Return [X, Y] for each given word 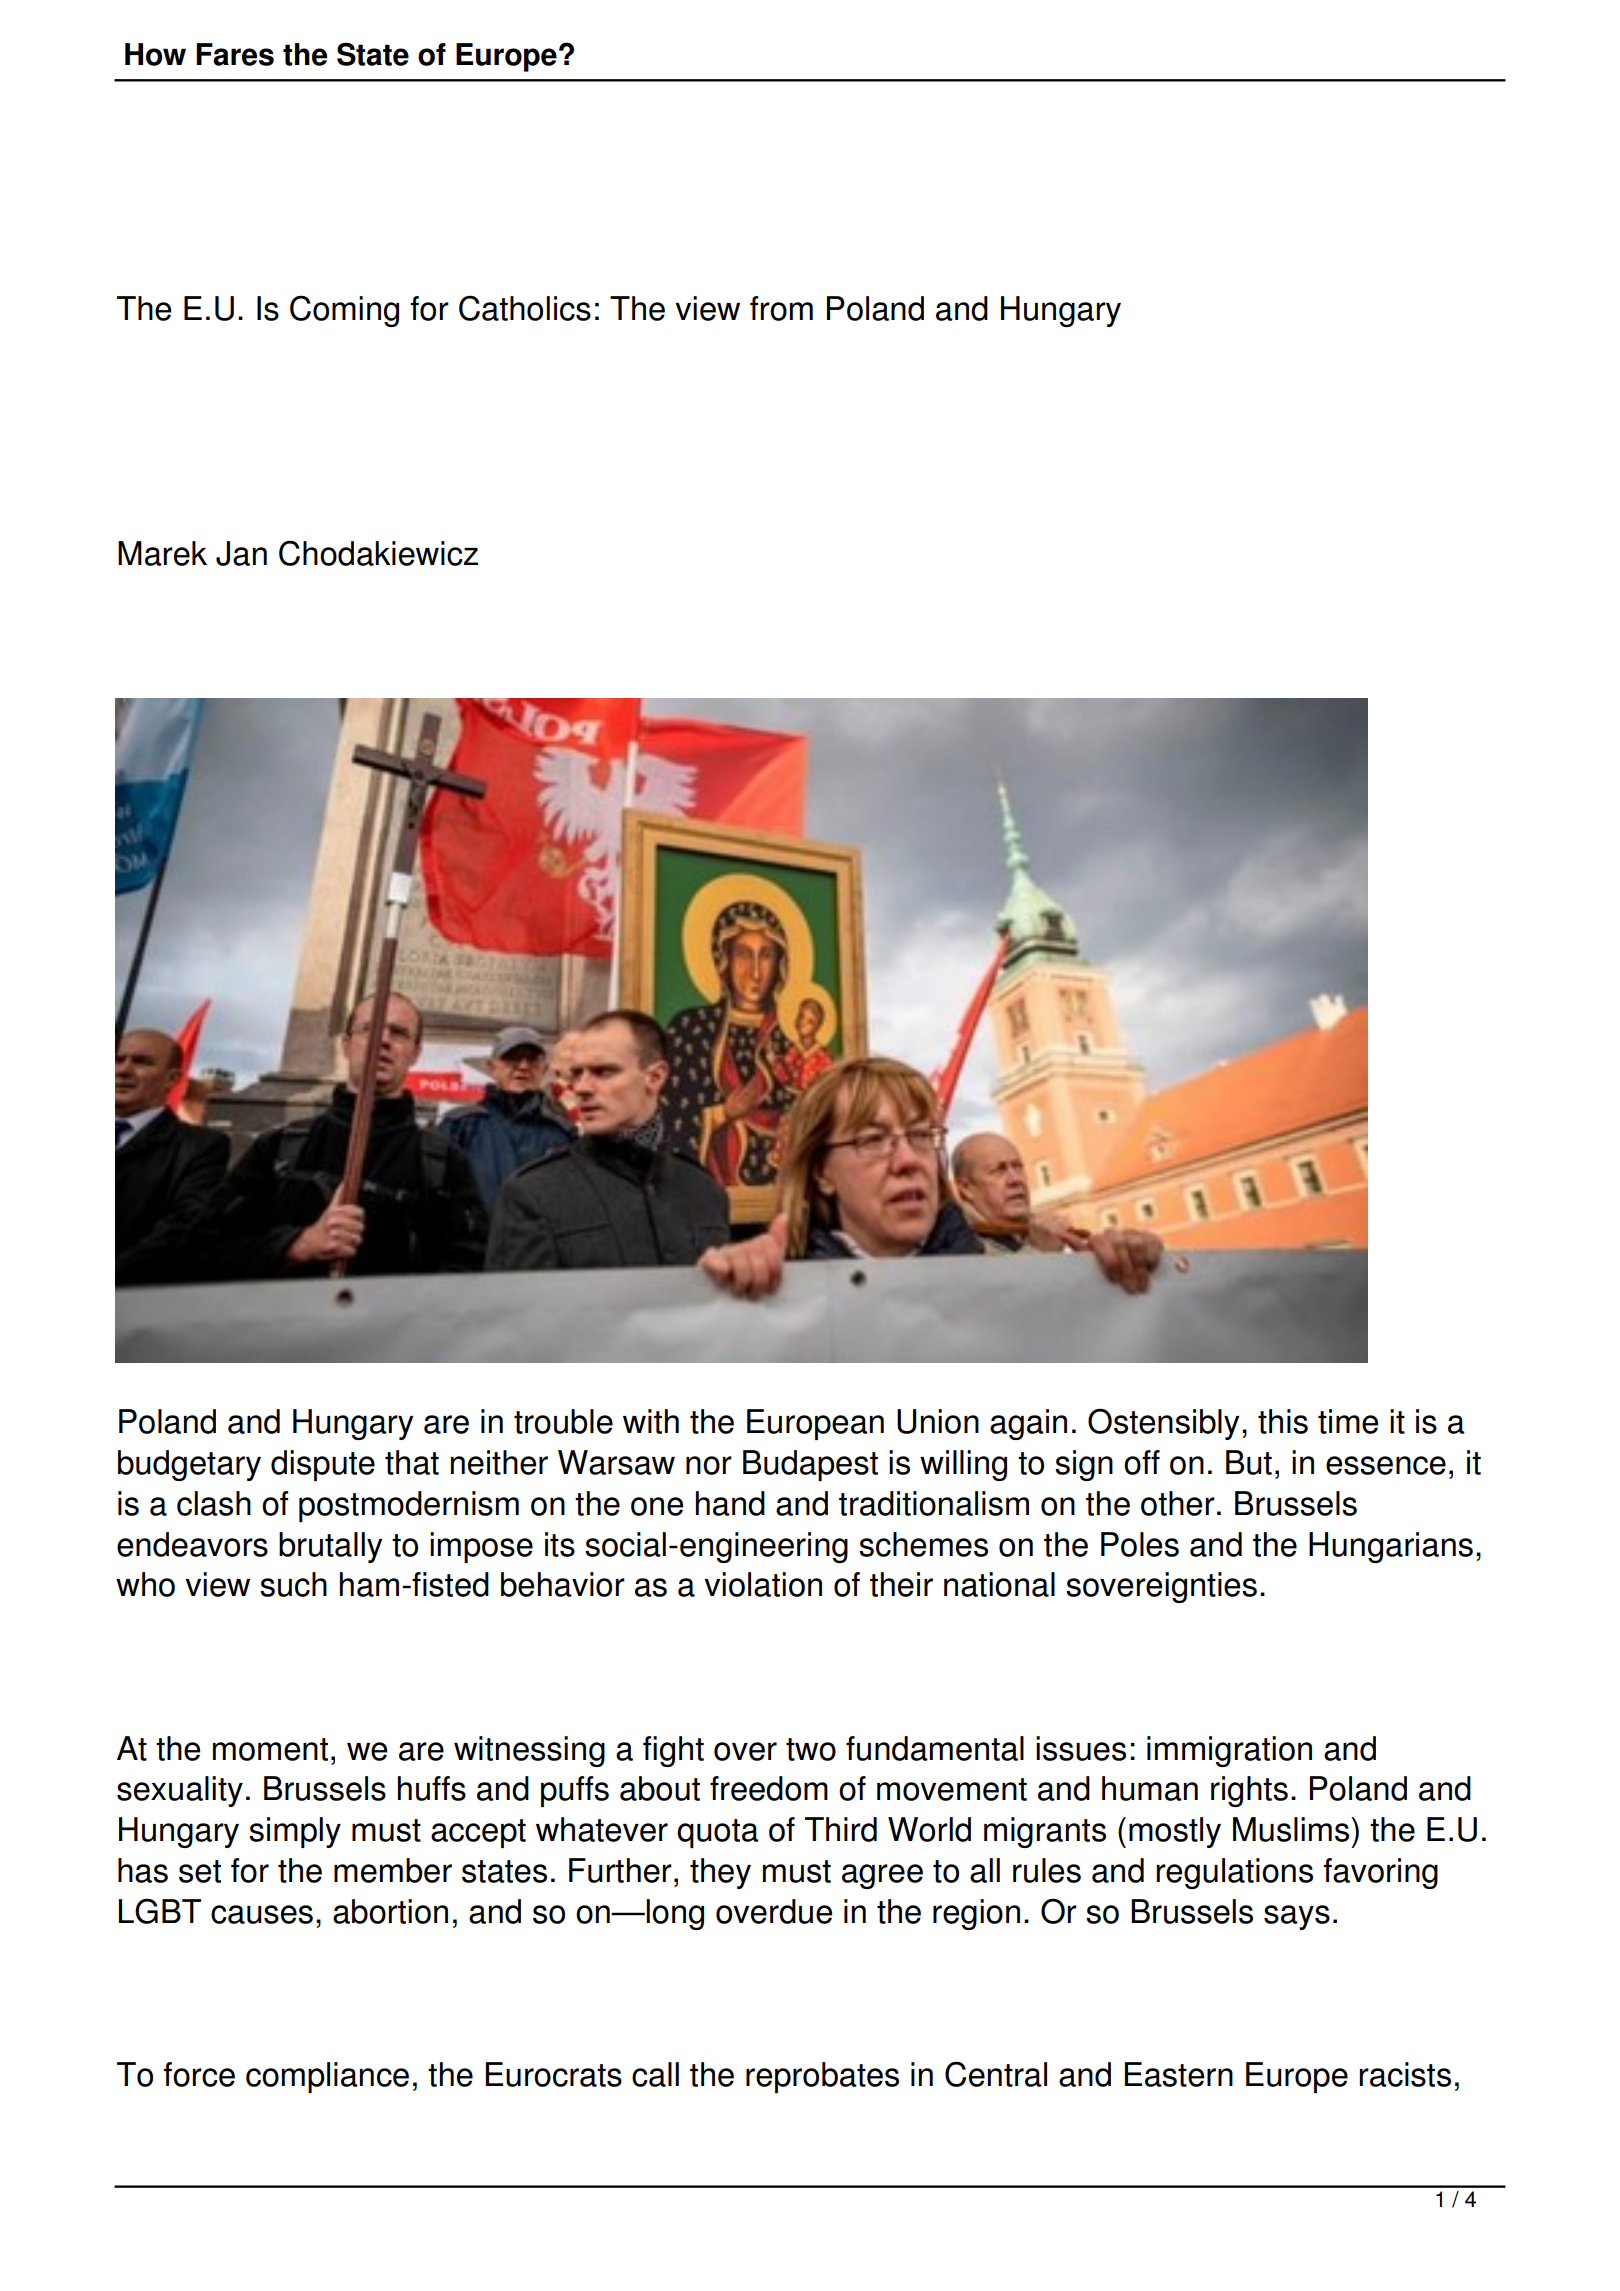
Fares [235, 54]
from [781, 308]
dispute [323, 1465]
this [1283, 1421]
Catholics [525, 308]
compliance [327, 2077]
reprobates [822, 2077]
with [651, 1421]
